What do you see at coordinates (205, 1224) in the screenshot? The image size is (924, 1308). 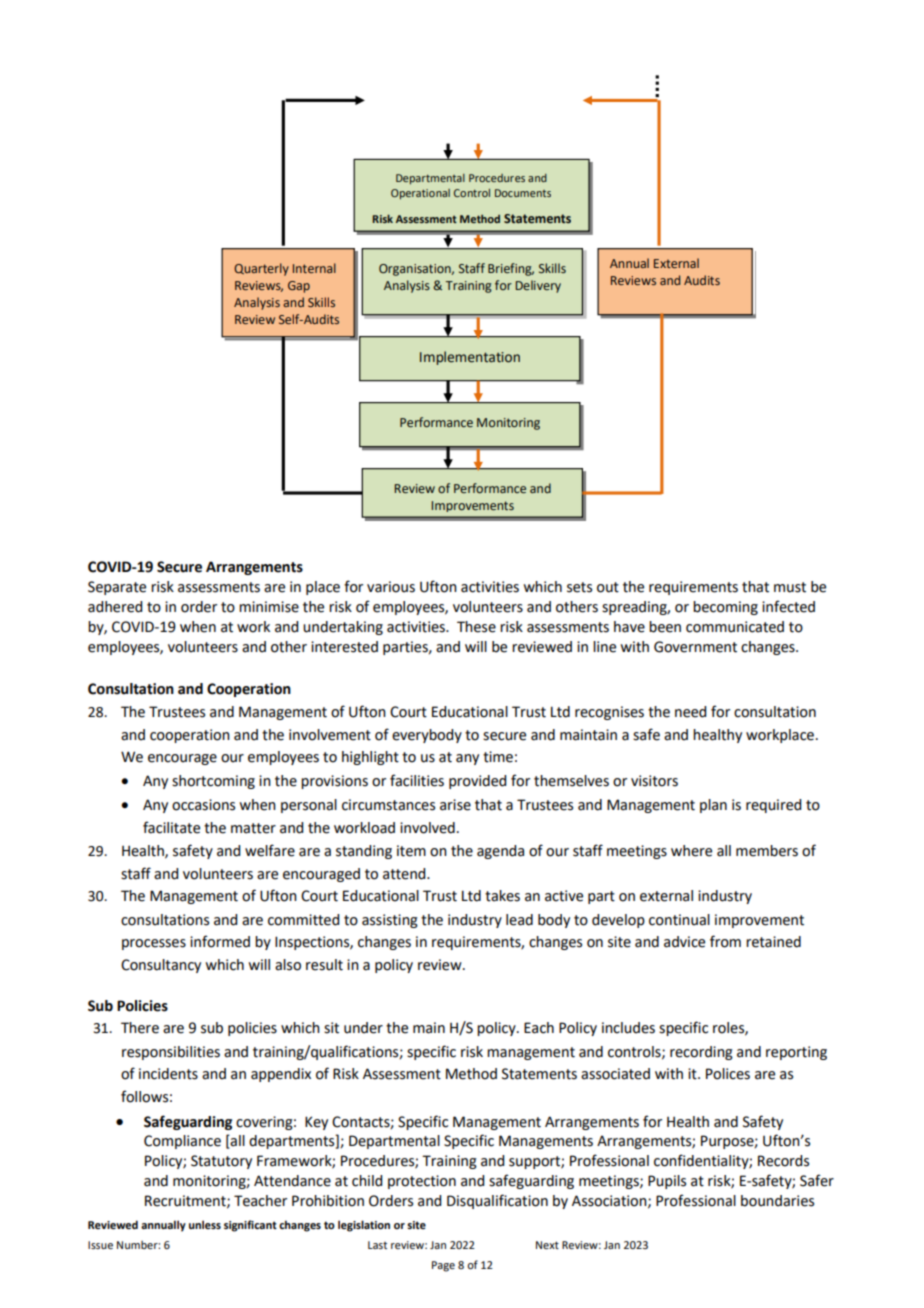 I see `unless` at bounding box center [205, 1224].
